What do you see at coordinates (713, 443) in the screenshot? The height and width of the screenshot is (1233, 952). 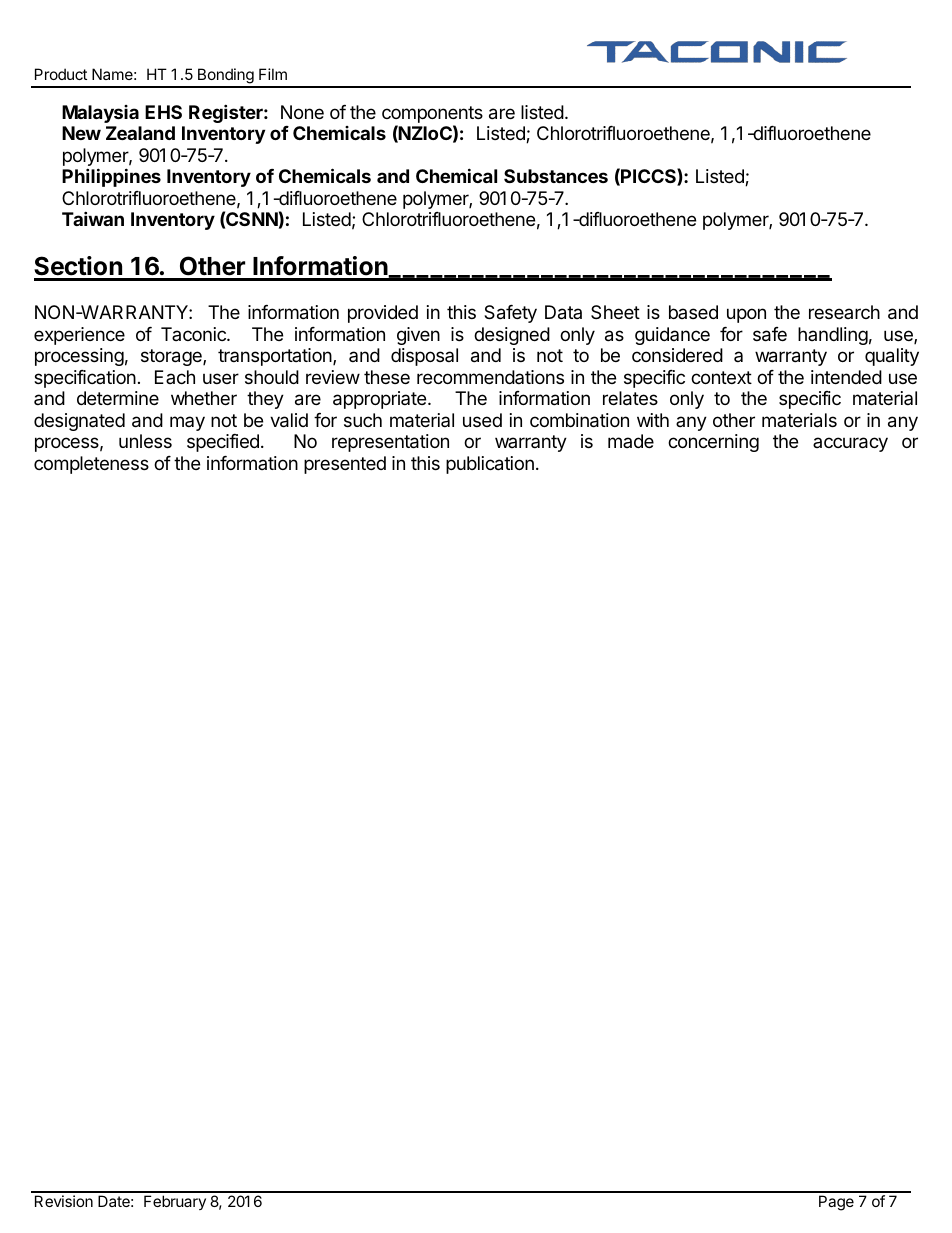 I see `concerning` at bounding box center [713, 443].
